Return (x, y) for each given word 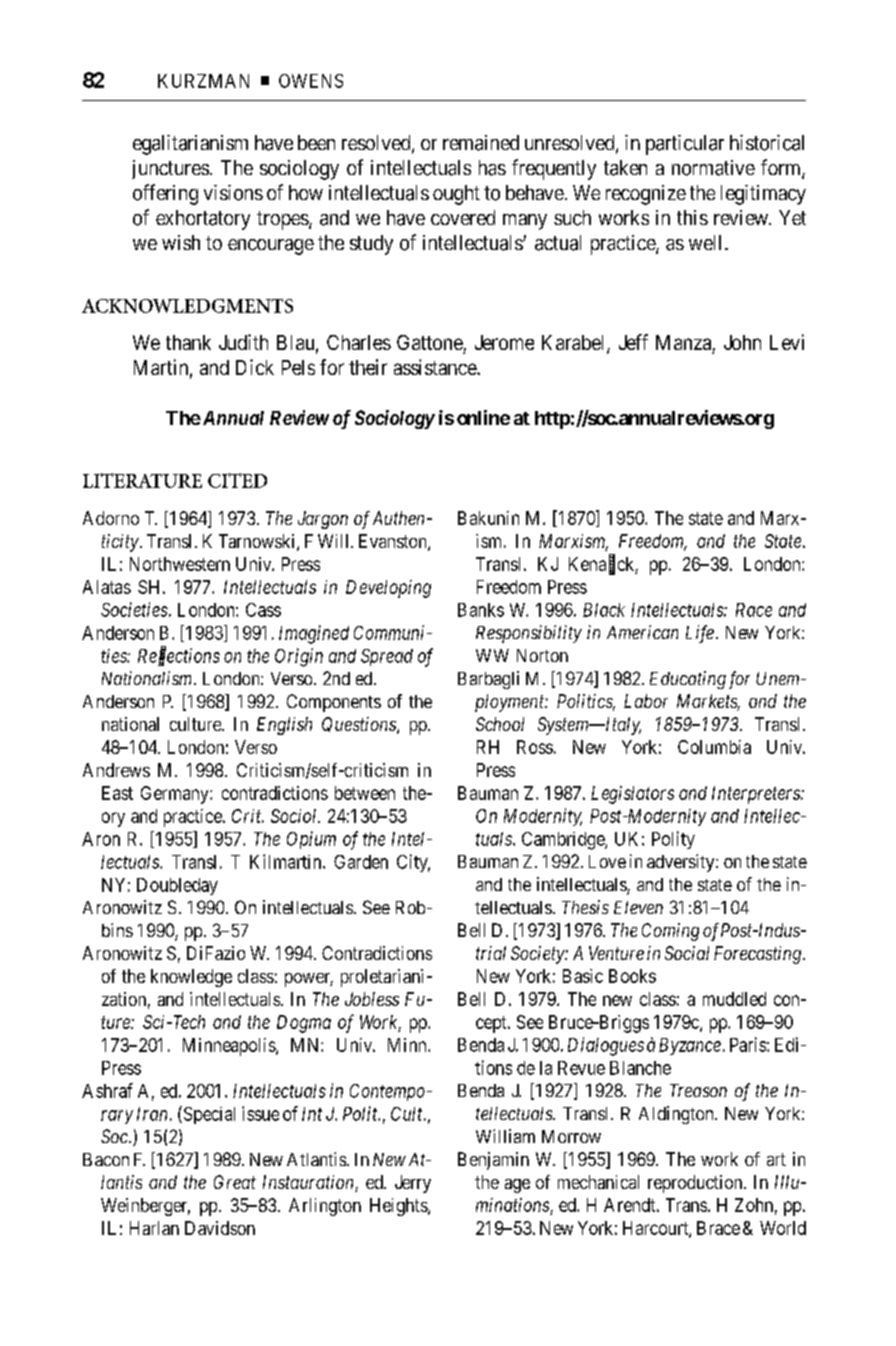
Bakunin (488, 518)
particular (685, 145)
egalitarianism (190, 145)
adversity (682, 863)
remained (481, 143)
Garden (361, 862)
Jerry (413, 1184)
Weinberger (145, 1207)
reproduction (696, 1184)
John (742, 342)
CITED (237, 480)
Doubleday (177, 886)
